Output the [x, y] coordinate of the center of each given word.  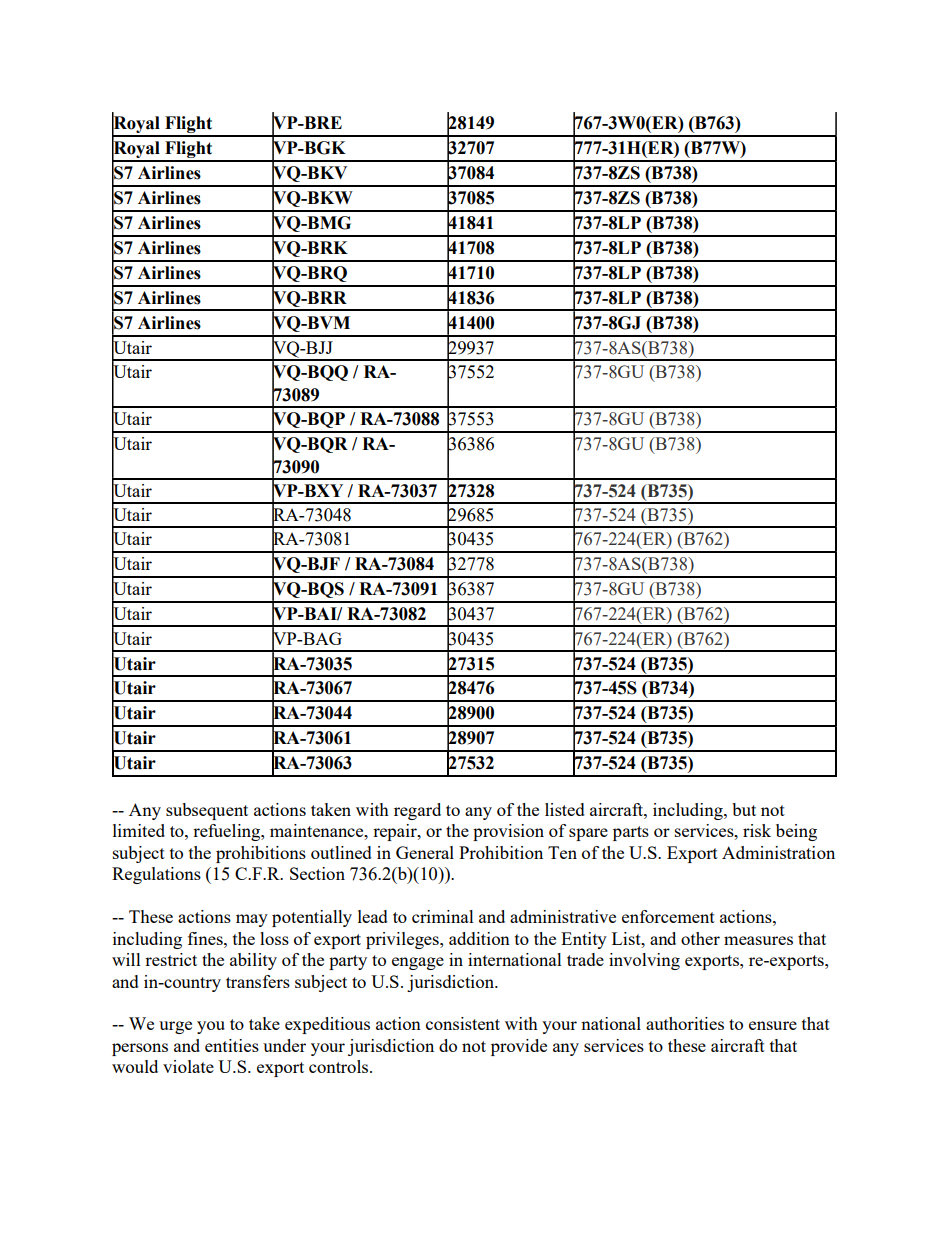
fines [206, 938]
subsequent [207, 811]
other [700, 938]
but [744, 809]
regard [417, 811]
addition [479, 938]
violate [188, 1066]
